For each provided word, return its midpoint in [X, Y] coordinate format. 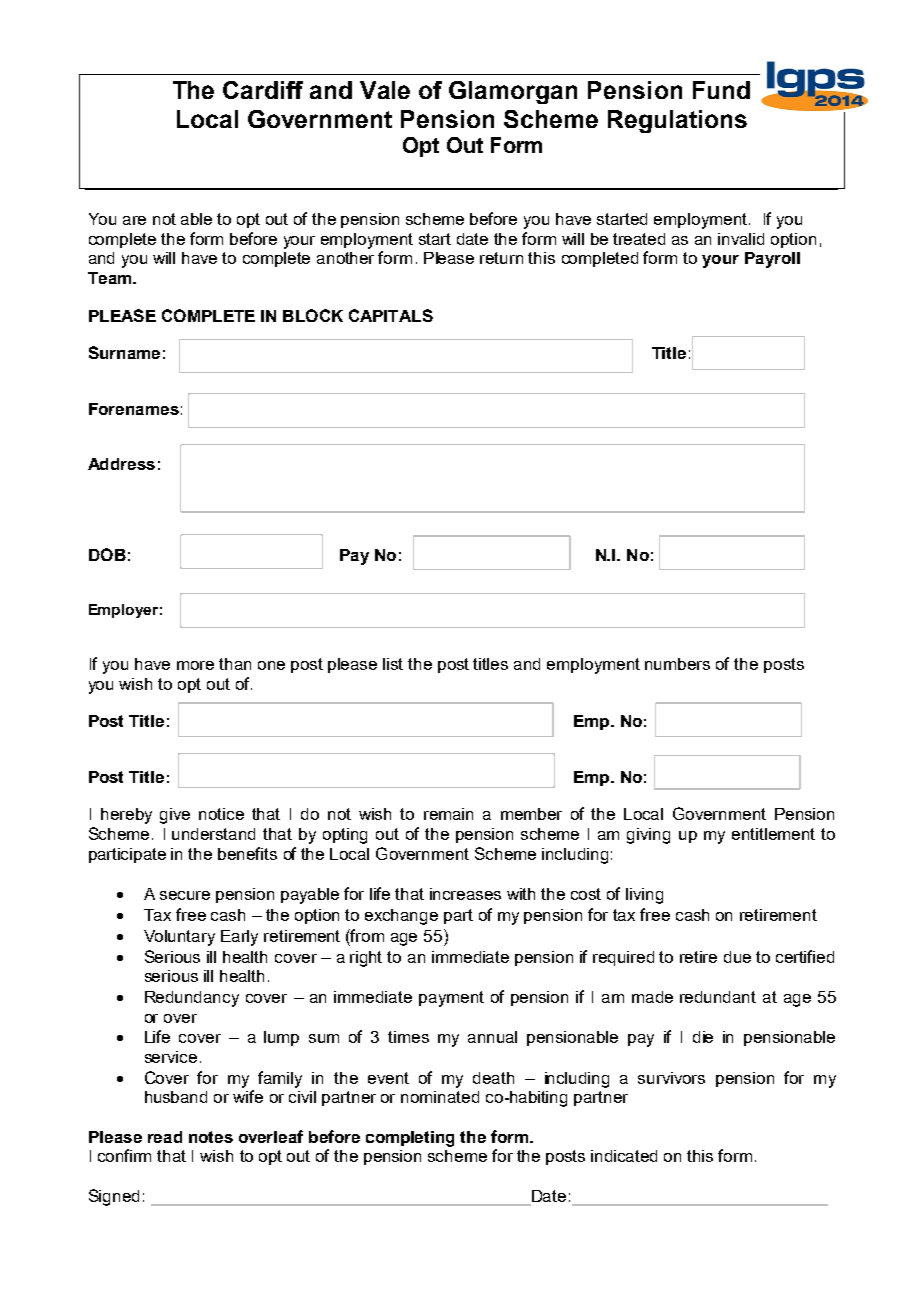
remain [448, 814]
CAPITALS [391, 315]
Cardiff [263, 90]
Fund [721, 90]
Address [121, 464]
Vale [385, 90]
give [175, 816]
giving [648, 836]
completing [410, 1139]
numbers [677, 664]
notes [211, 1137]
